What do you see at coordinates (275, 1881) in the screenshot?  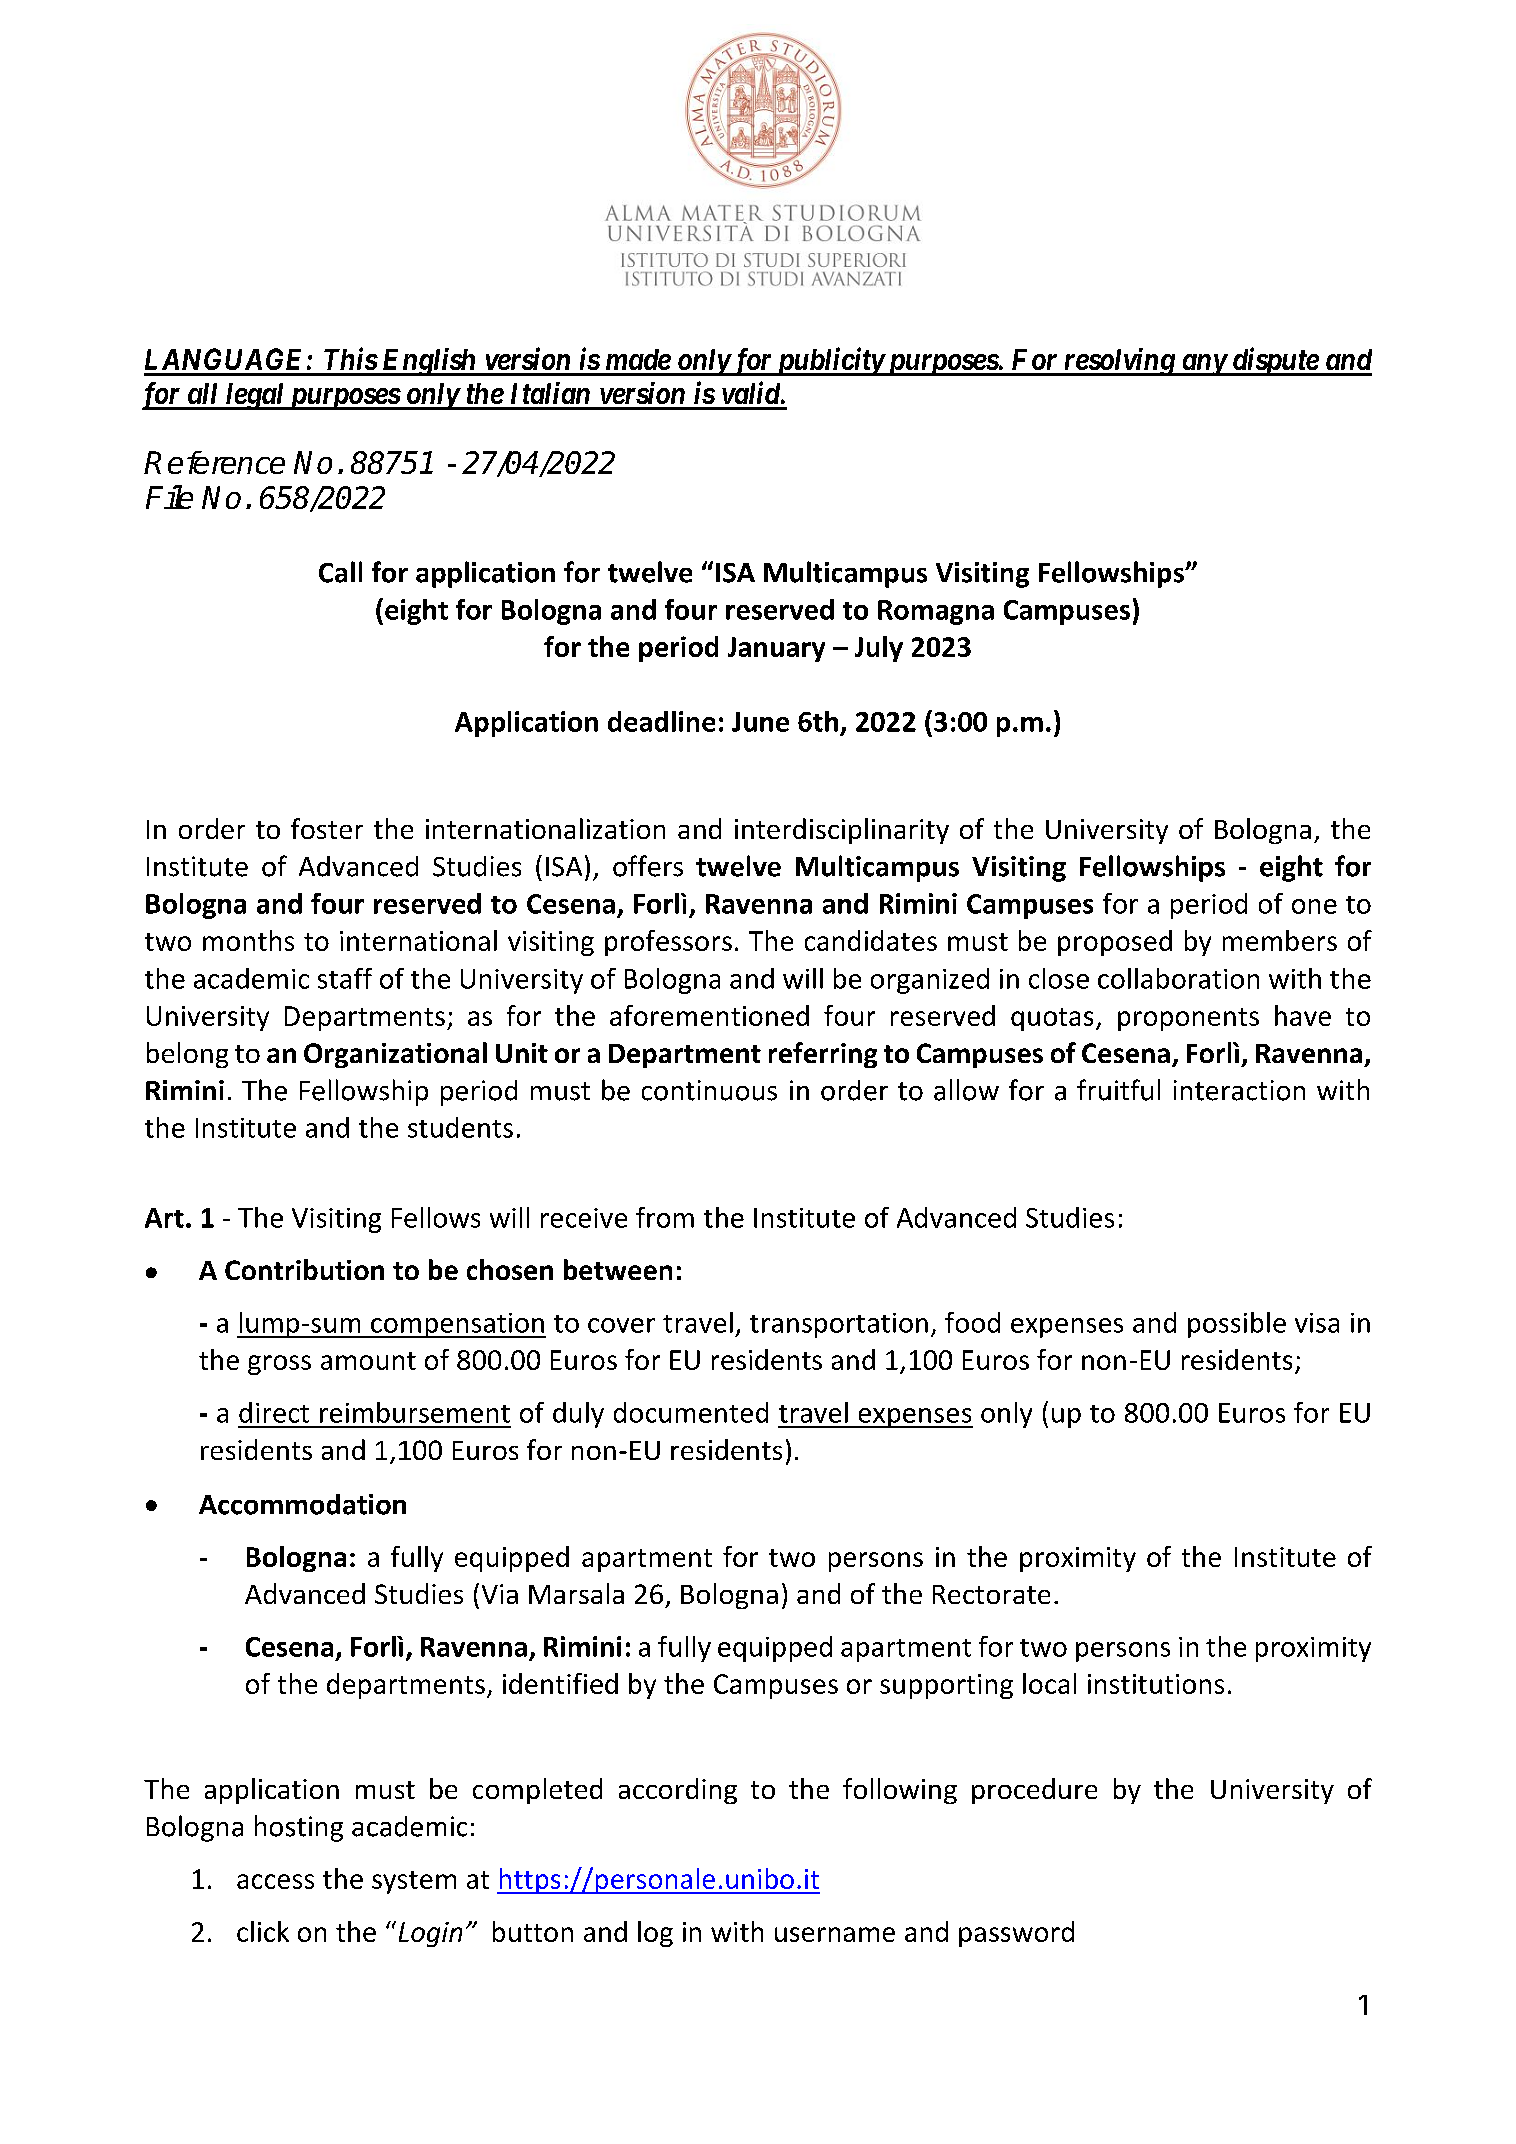 I see `access` at bounding box center [275, 1881].
